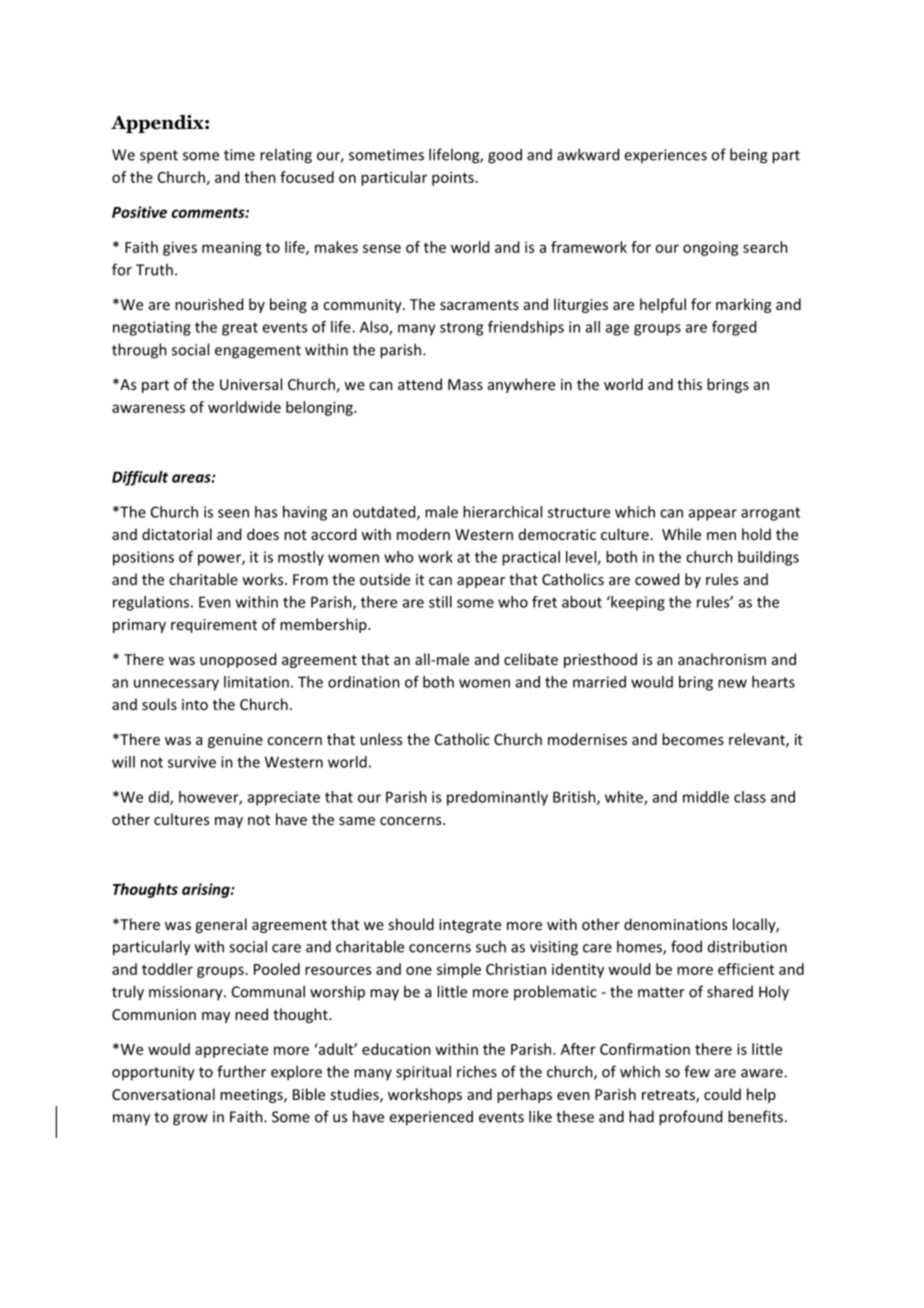  What do you see at coordinates (423, 1073) in the screenshot?
I see `spiritual` at bounding box center [423, 1073].
